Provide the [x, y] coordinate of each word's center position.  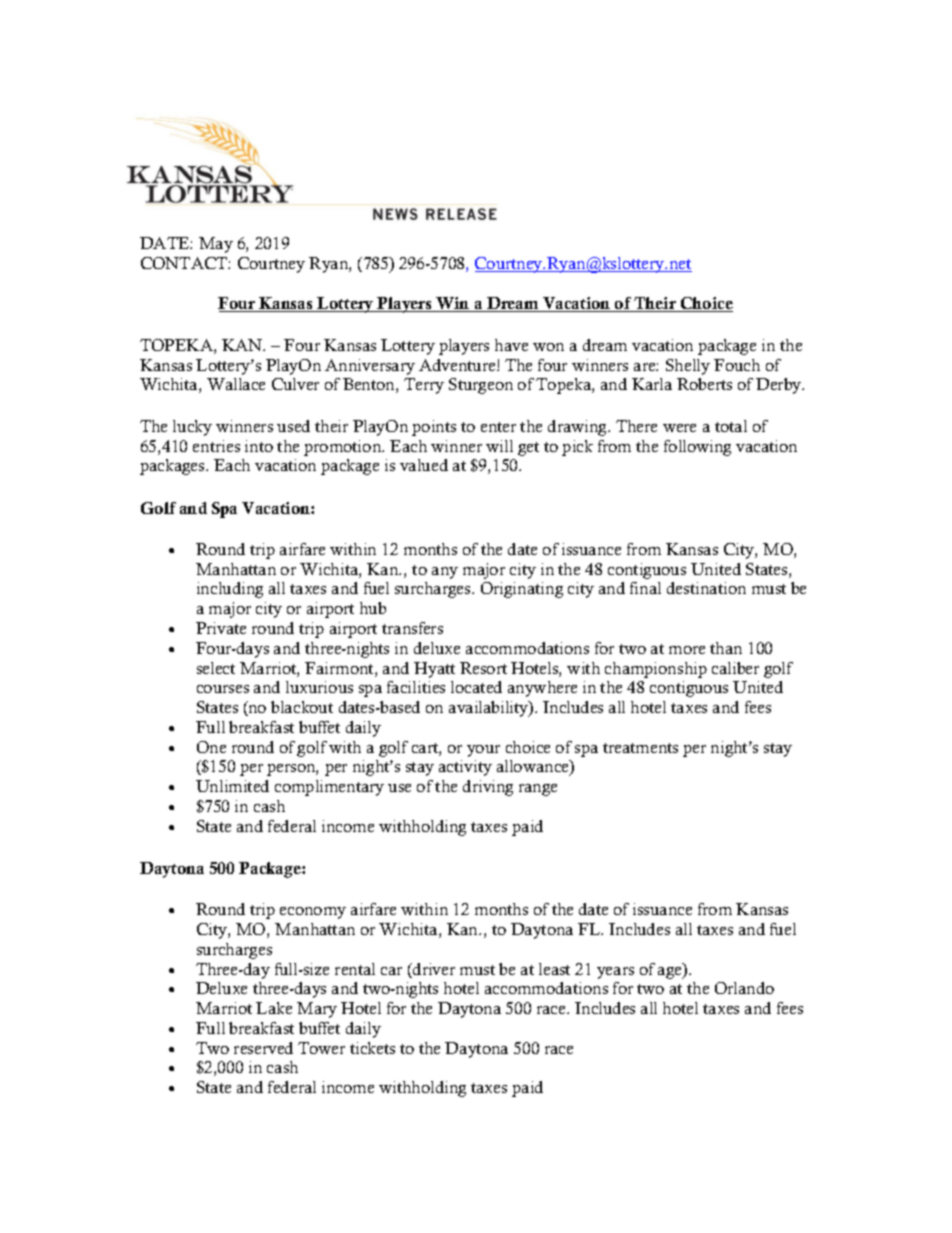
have [511, 345]
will [499, 446]
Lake [274, 1008]
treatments [640, 748]
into [259, 446]
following [697, 448]
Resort [483, 668]
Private [221, 628]
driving [488, 788]
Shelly [688, 367]
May [216, 245]
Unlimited [232, 786]
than [726, 648]
